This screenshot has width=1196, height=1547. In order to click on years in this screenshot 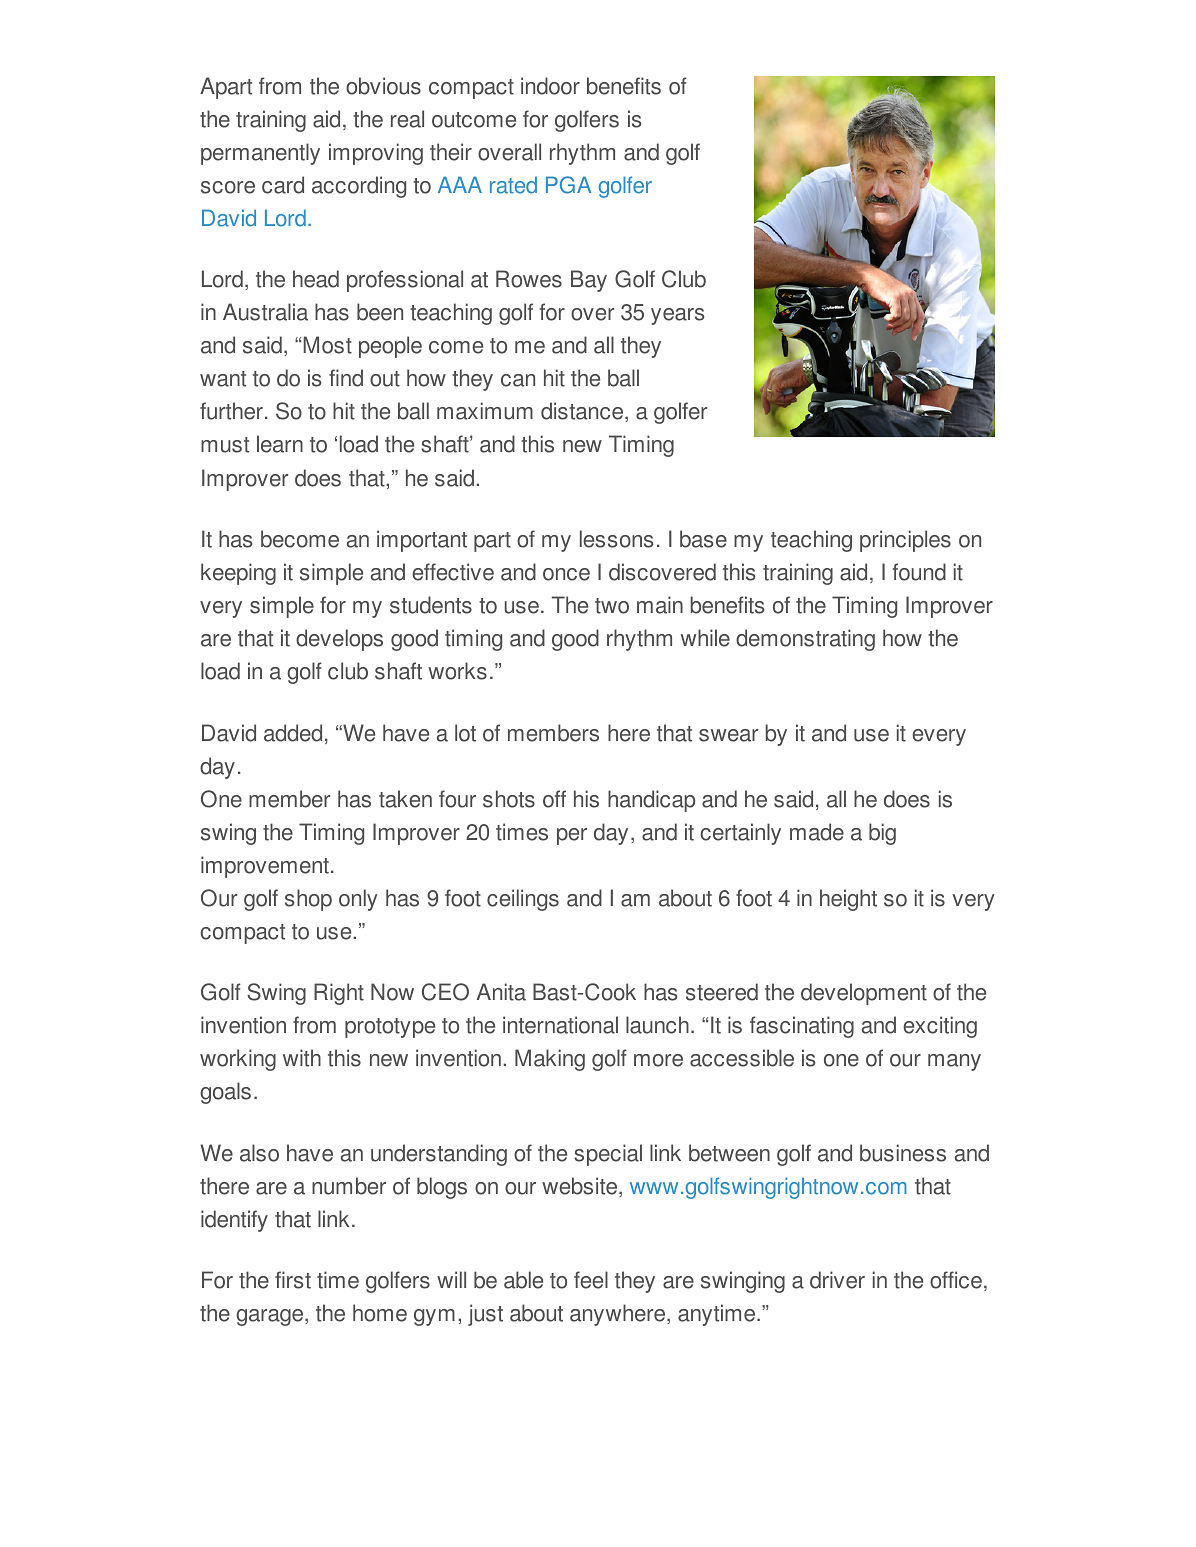, I will do `click(678, 316)`.
